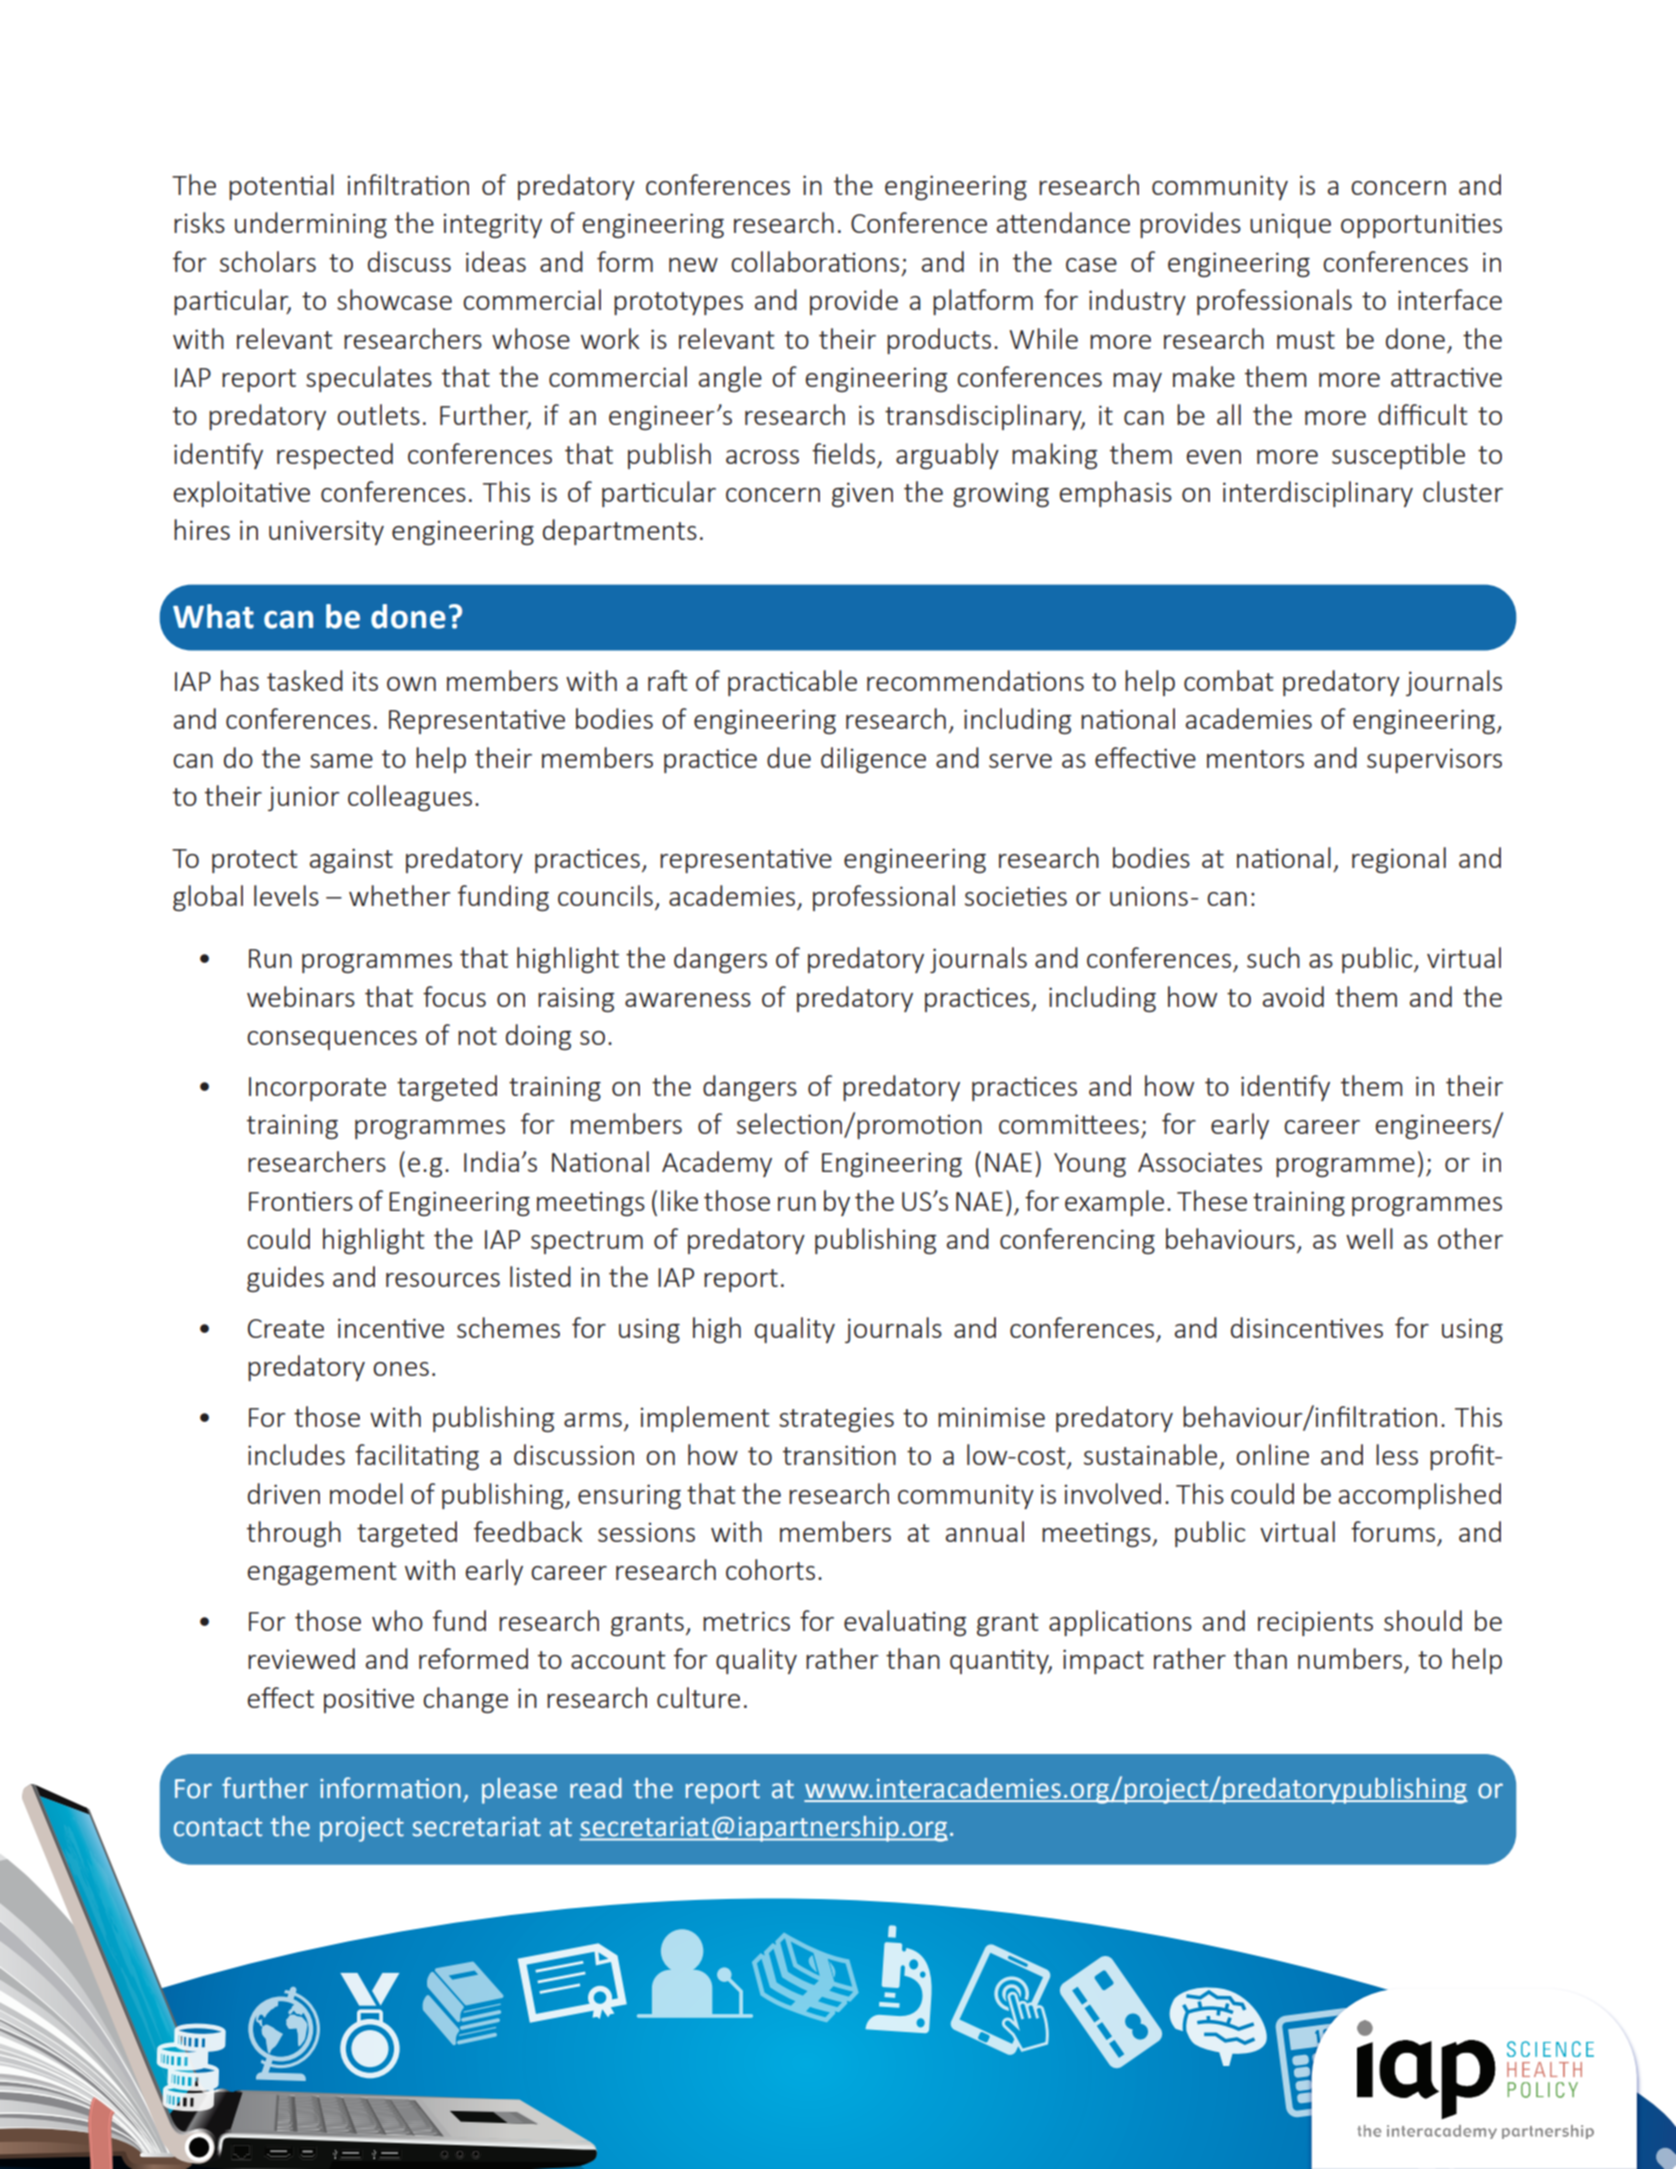  Describe the element at coordinates (1272, 1454) in the screenshot. I see `online` at that location.
